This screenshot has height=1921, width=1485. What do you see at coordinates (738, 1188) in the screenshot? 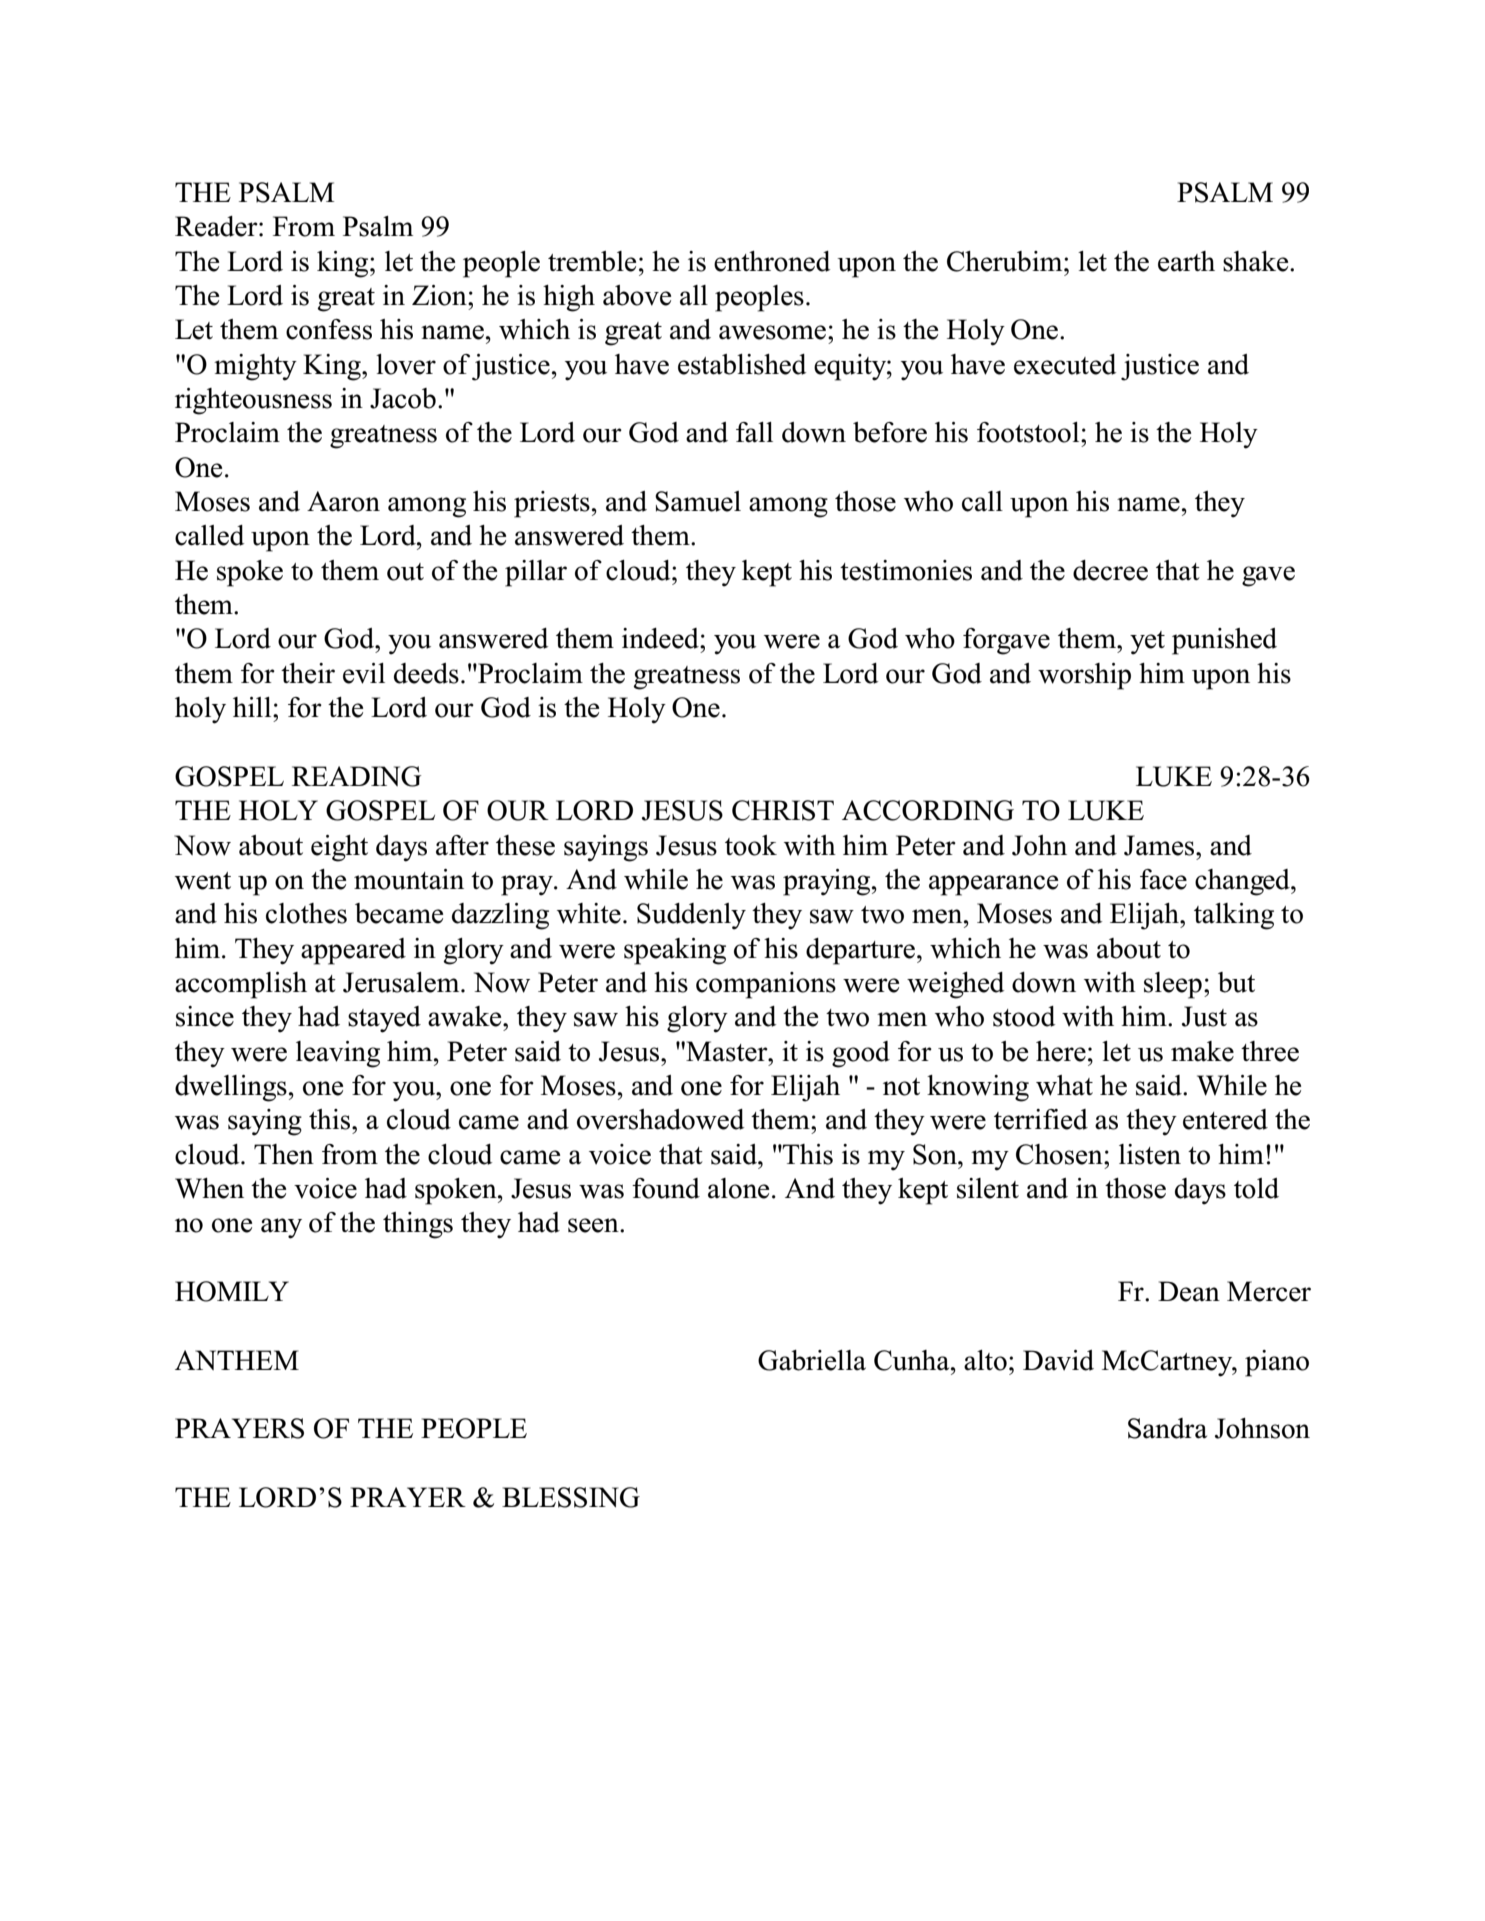
I see `alone` at bounding box center [738, 1188].
